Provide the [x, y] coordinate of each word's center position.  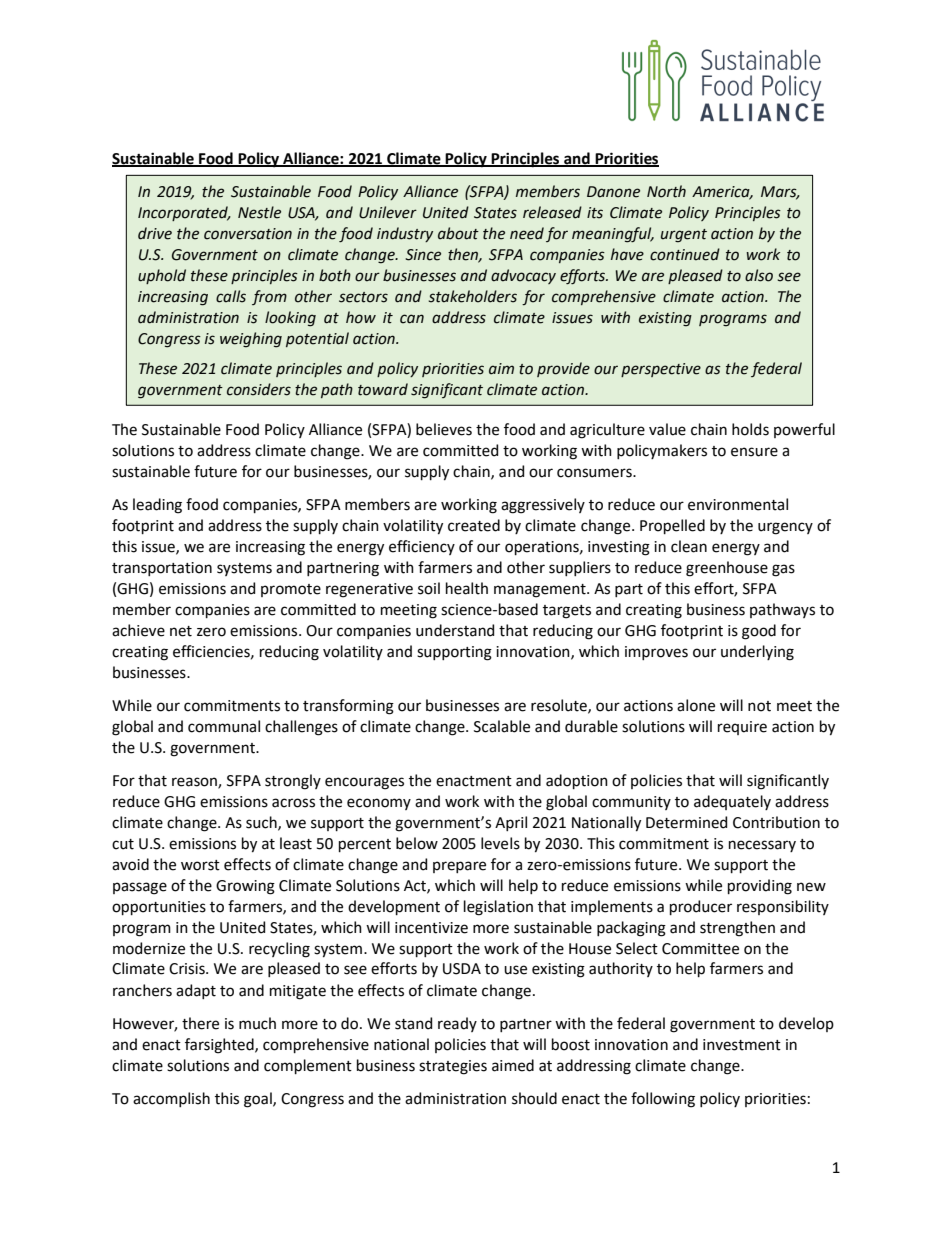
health [467, 588]
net [181, 631]
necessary [762, 846]
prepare [459, 867]
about [458, 233]
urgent [684, 236]
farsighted [220, 1046]
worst [200, 865]
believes [444, 429]
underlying [757, 653]
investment [742, 1045]
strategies [453, 1067]
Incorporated [184, 213]
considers [259, 389]
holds [750, 429]
